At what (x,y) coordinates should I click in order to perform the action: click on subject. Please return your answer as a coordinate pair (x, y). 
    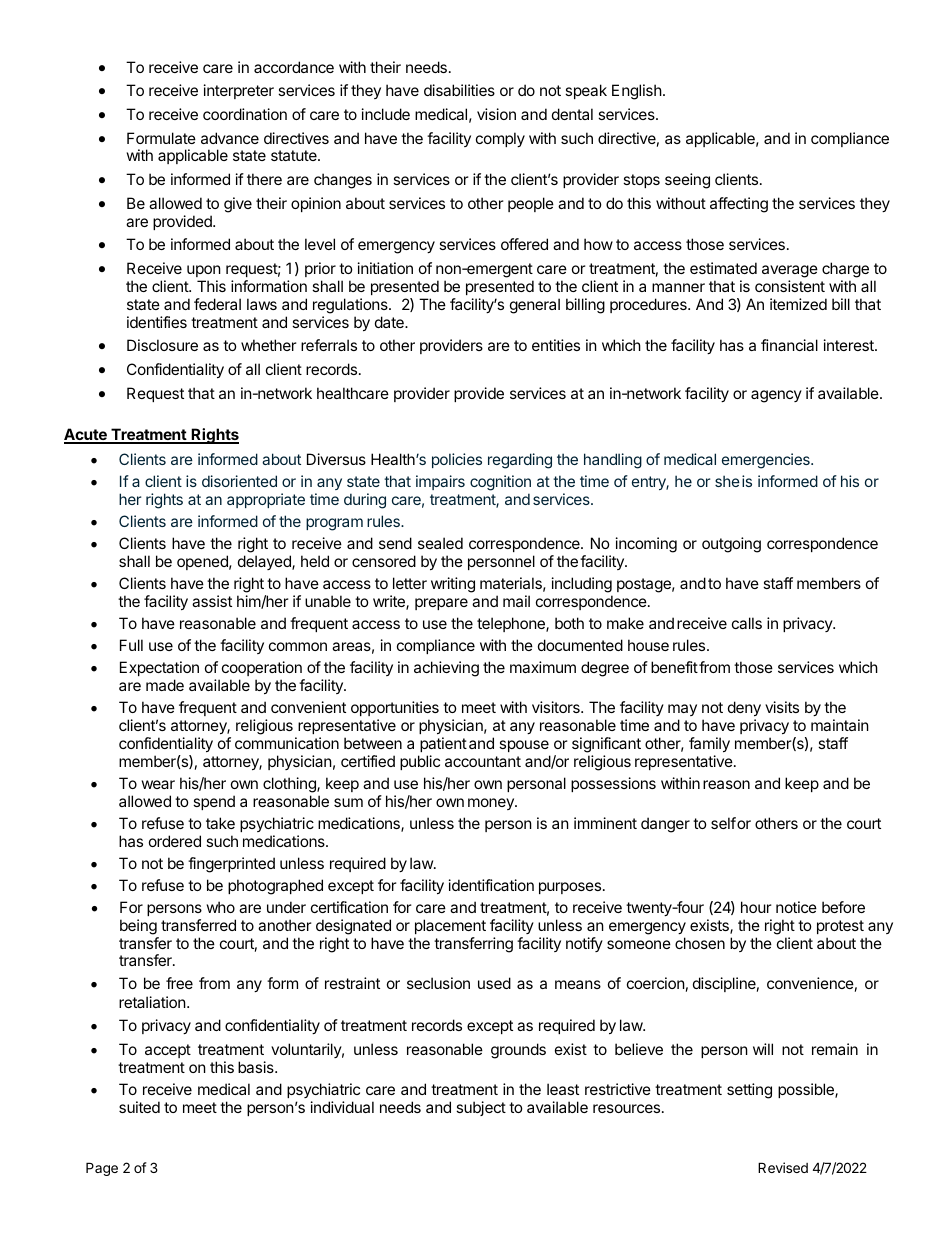
    Looking at the image, I should click on (481, 1108).
